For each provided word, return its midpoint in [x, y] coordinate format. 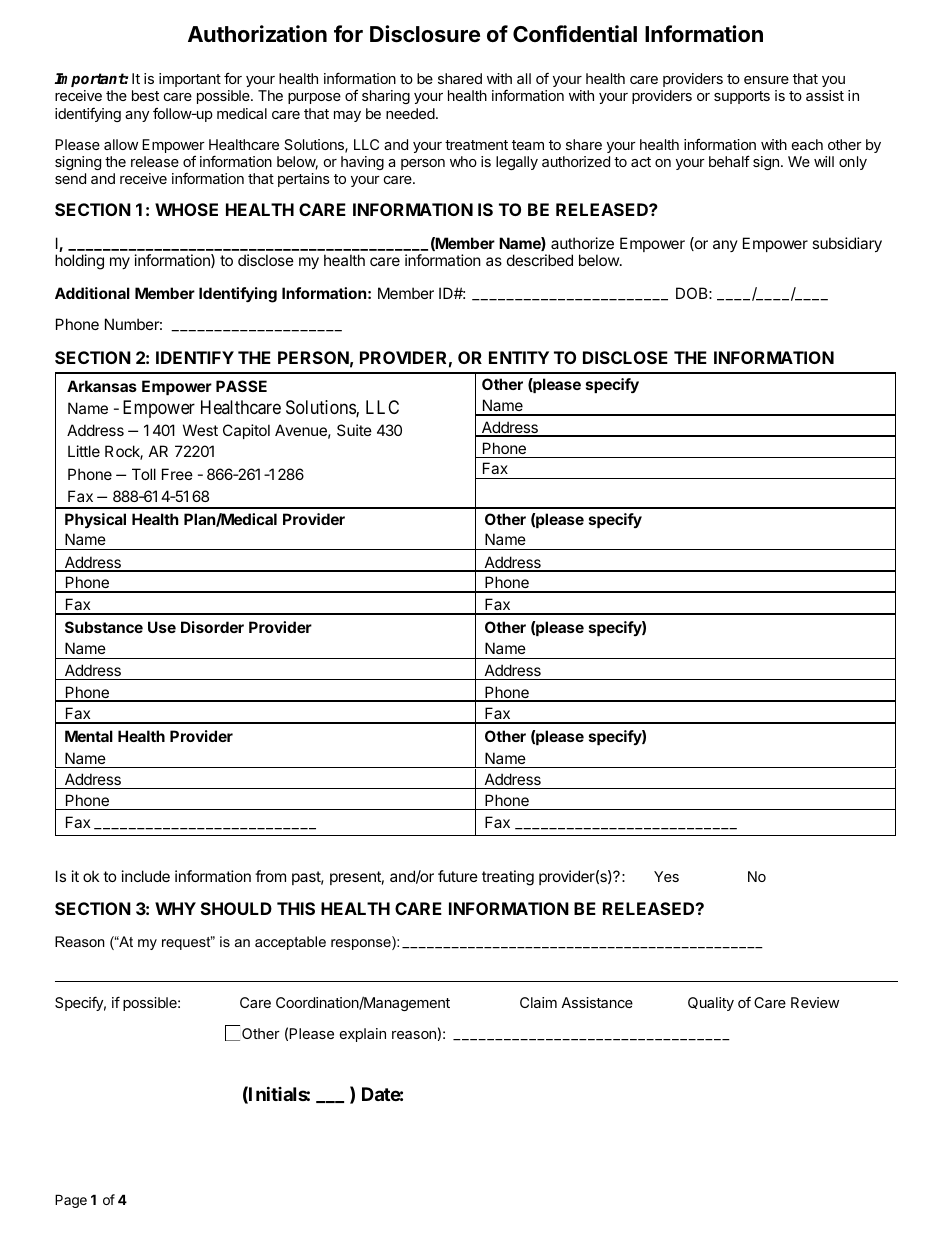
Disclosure [425, 34]
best [145, 95]
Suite [354, 430]
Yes [666, 876]
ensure [766, 80]
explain [363, 1035]
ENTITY [519, 357]
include [146, 876]
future [458, 876]
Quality [711, 1004]
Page [71, 1201]
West [200, 430]
